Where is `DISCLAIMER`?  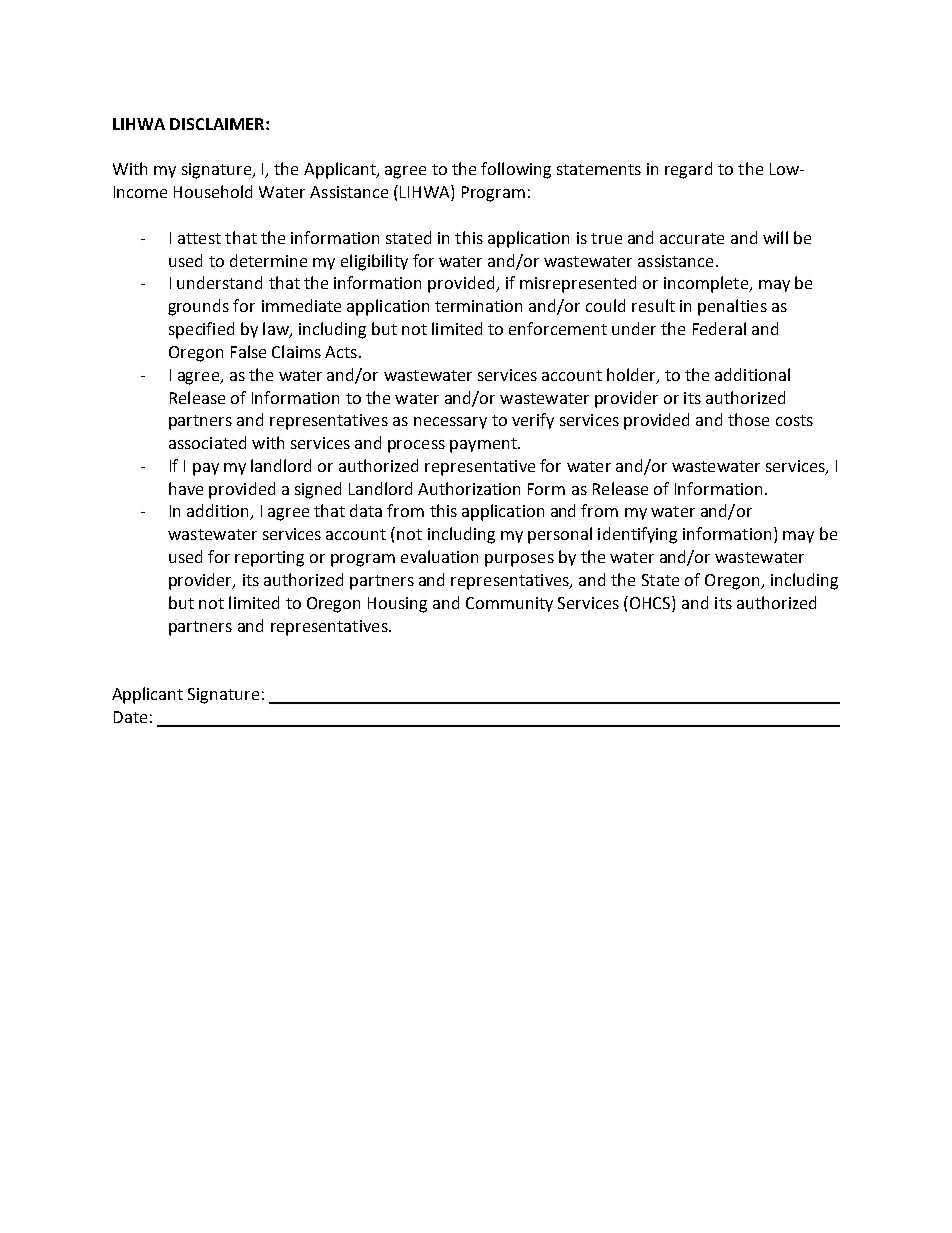
DISCLAIMER is located at coordinates (218, 124).
